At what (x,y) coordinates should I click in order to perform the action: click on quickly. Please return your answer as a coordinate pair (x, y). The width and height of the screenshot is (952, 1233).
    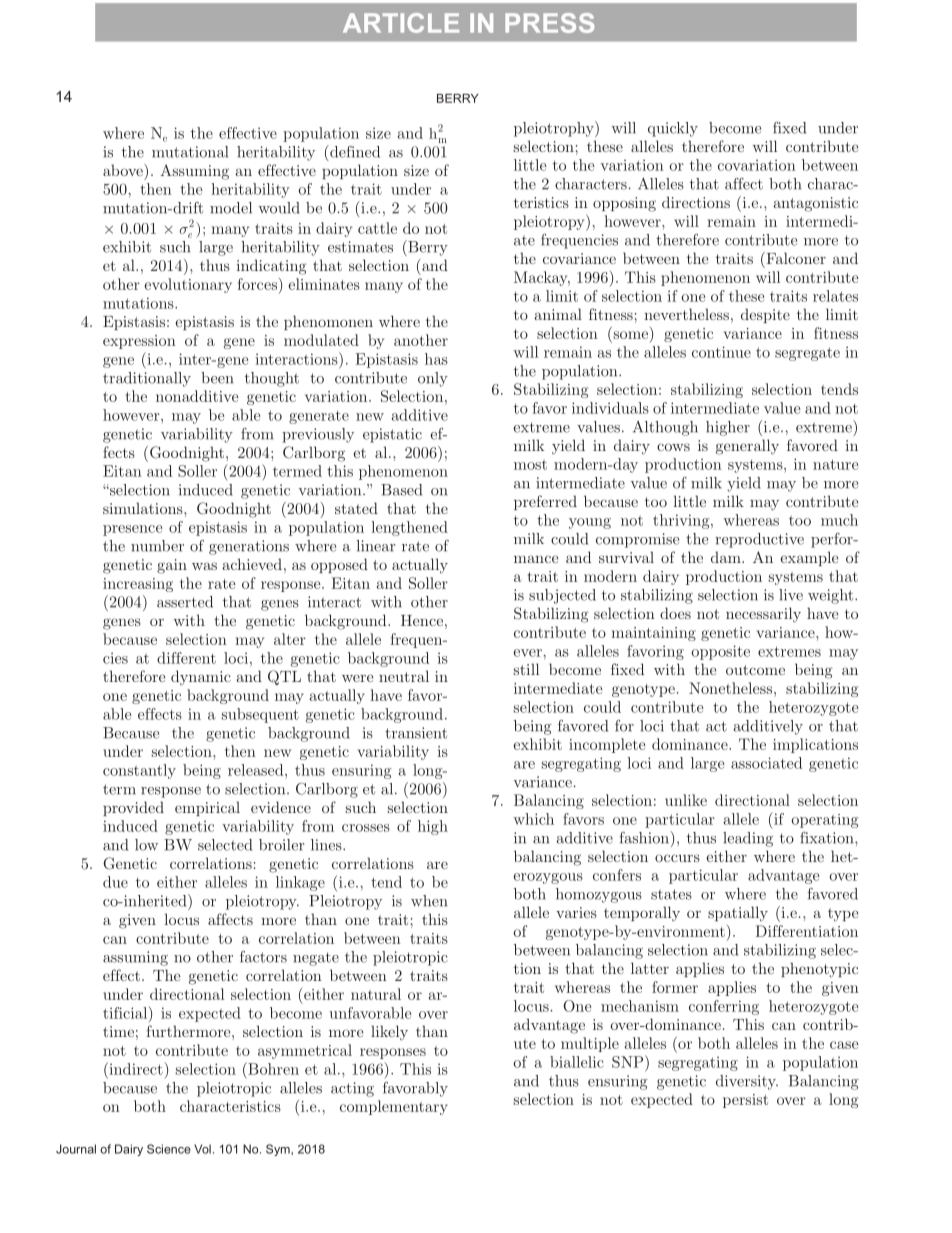
    Looking at the image, I should click on (673, 129).
